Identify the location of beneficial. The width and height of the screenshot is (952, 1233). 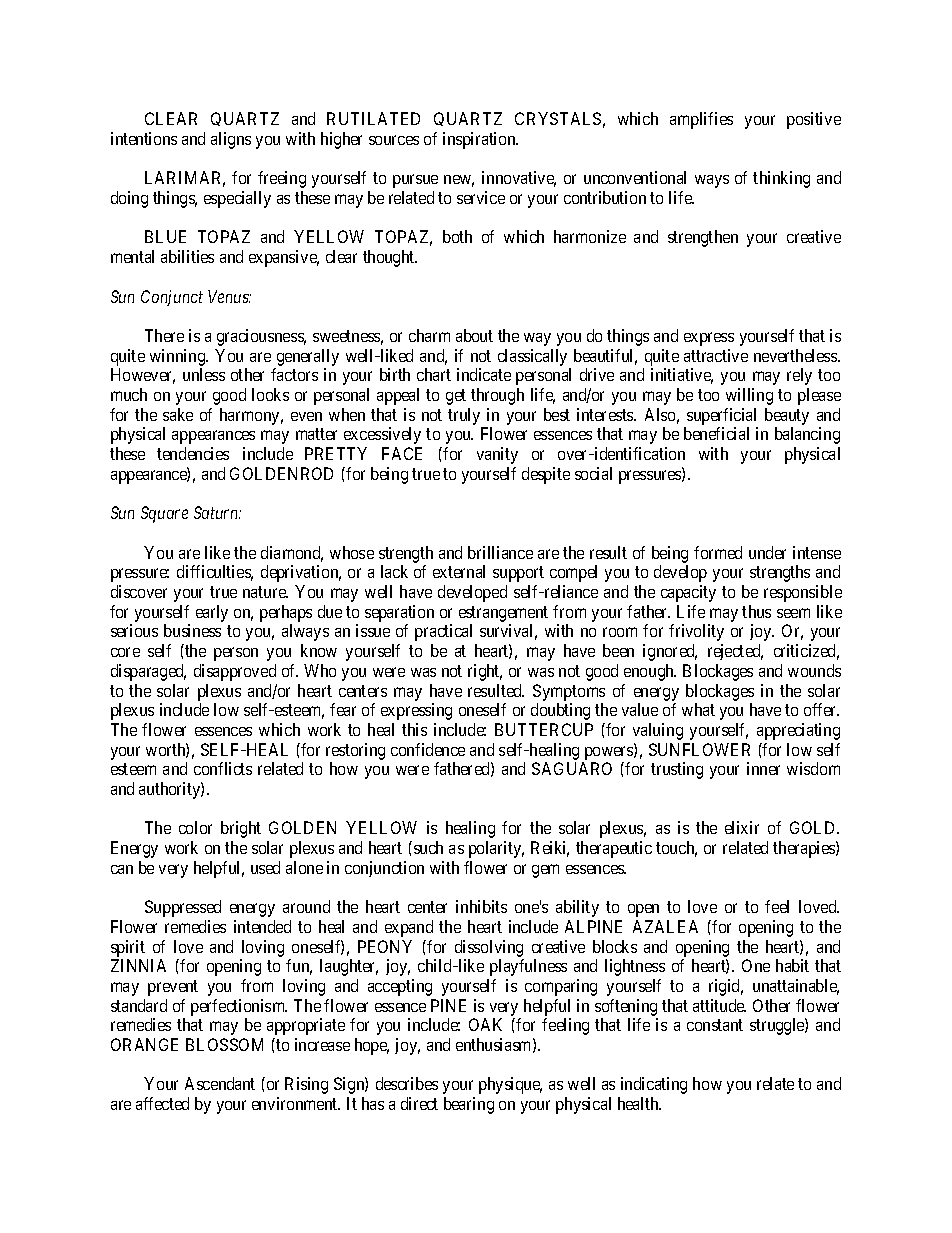
(716, 433).
